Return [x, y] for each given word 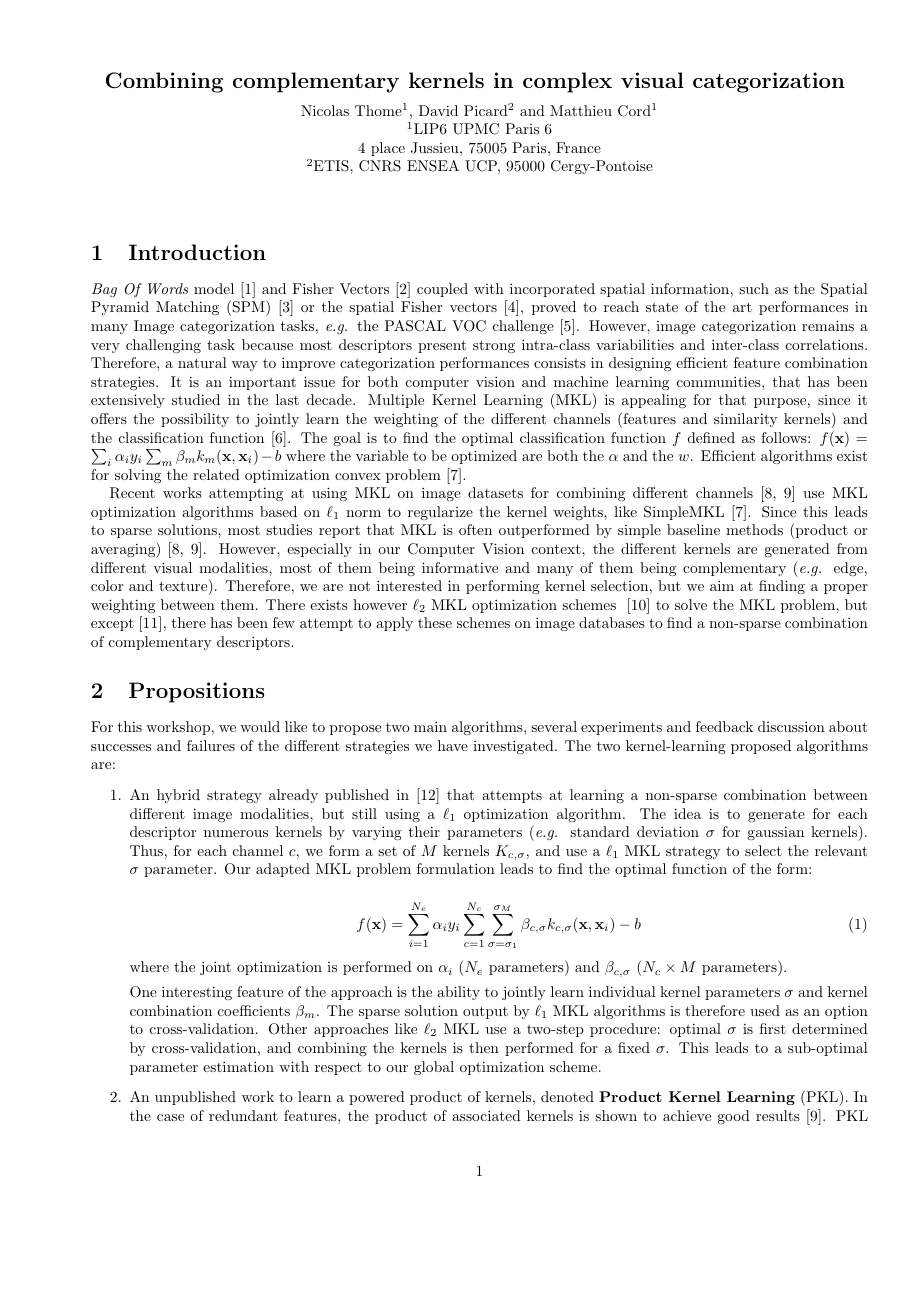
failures [211, 745]
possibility [195, 420]
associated [486, 1115]
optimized [484, 457]
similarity [745, 420]
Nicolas [325, 110]
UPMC [476, 129]
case [170, 1117]
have [453, 745]
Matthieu [581, 110]
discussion [791, 726]
